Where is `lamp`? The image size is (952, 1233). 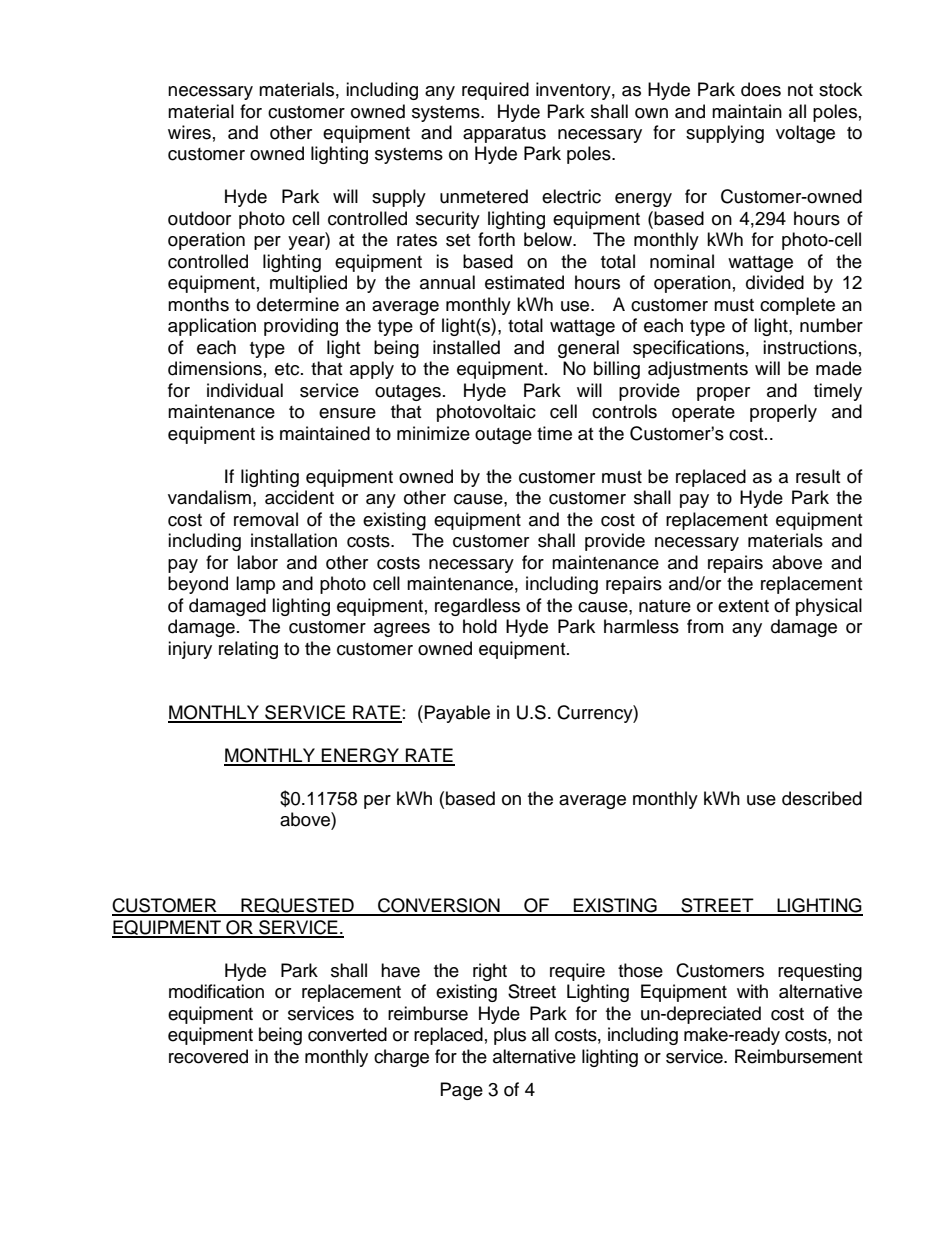
lamp is located at coordinates (255, 585).
